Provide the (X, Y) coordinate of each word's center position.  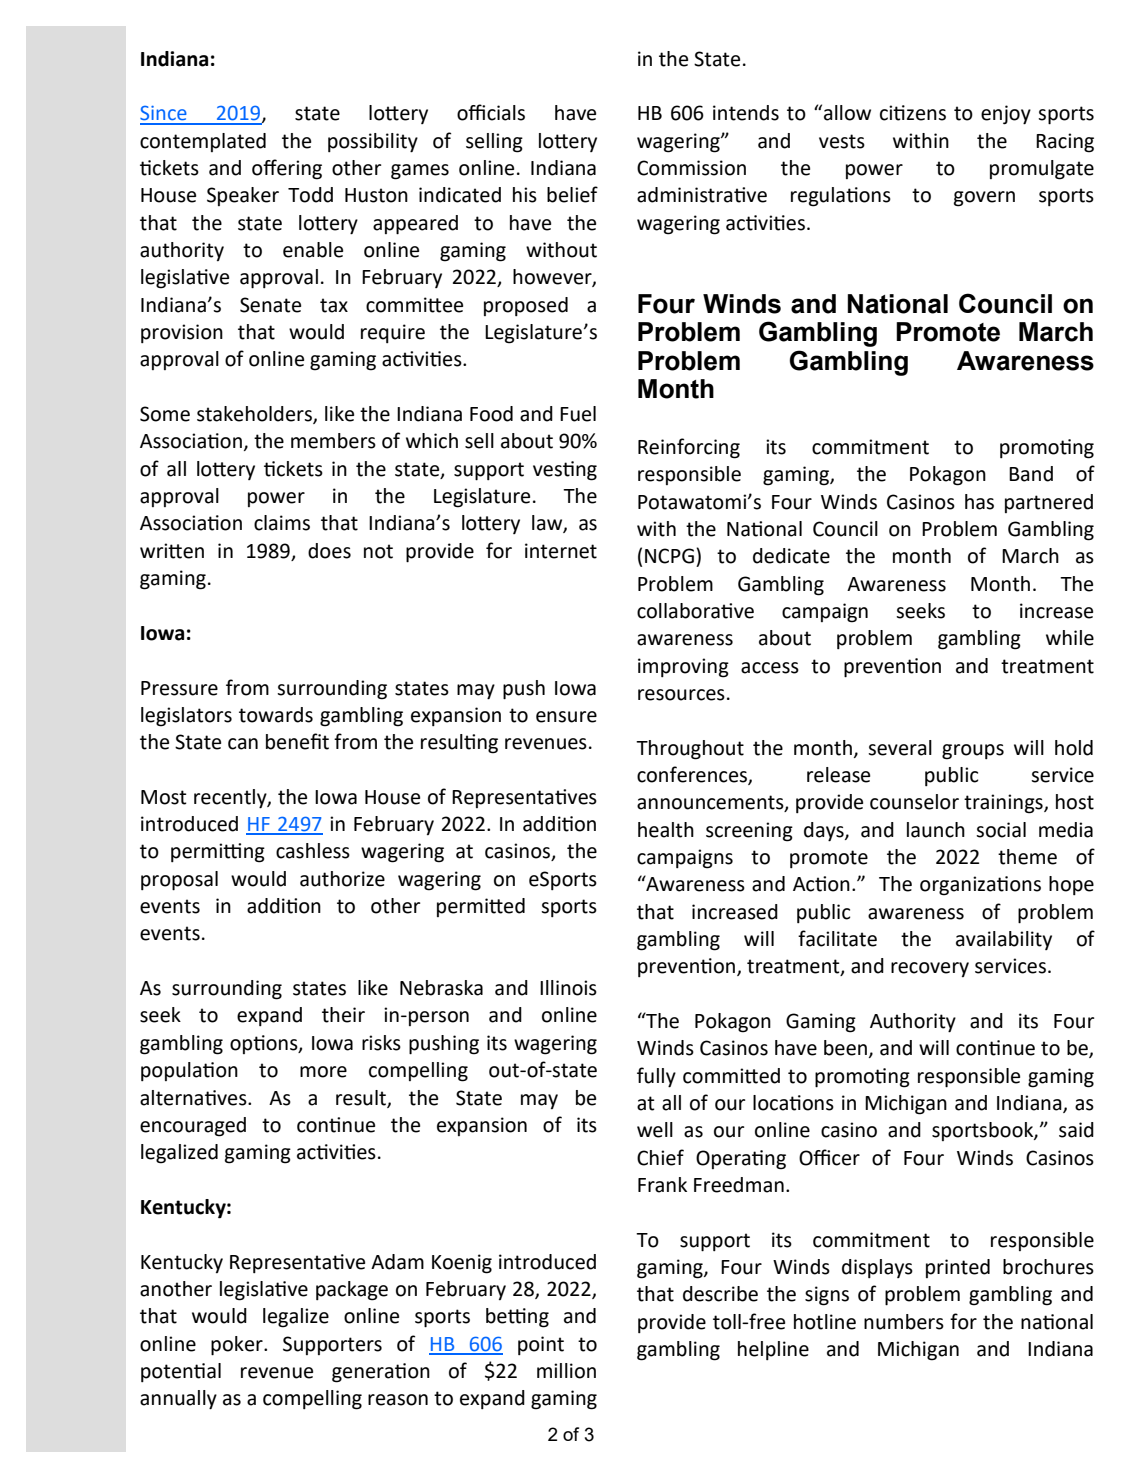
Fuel (578, 414)
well (655, 1130)
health (666, 830)
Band (1031, 474)
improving (683, 668)
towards (276, 715)
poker (238, 1346)
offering (287, 169)
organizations (980, 886)
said (1076, 1130)
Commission (691, 168)
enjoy (1006, 115)
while (1070, 638)
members (333, 441)
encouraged (193, 1127)
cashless (313, 851)
